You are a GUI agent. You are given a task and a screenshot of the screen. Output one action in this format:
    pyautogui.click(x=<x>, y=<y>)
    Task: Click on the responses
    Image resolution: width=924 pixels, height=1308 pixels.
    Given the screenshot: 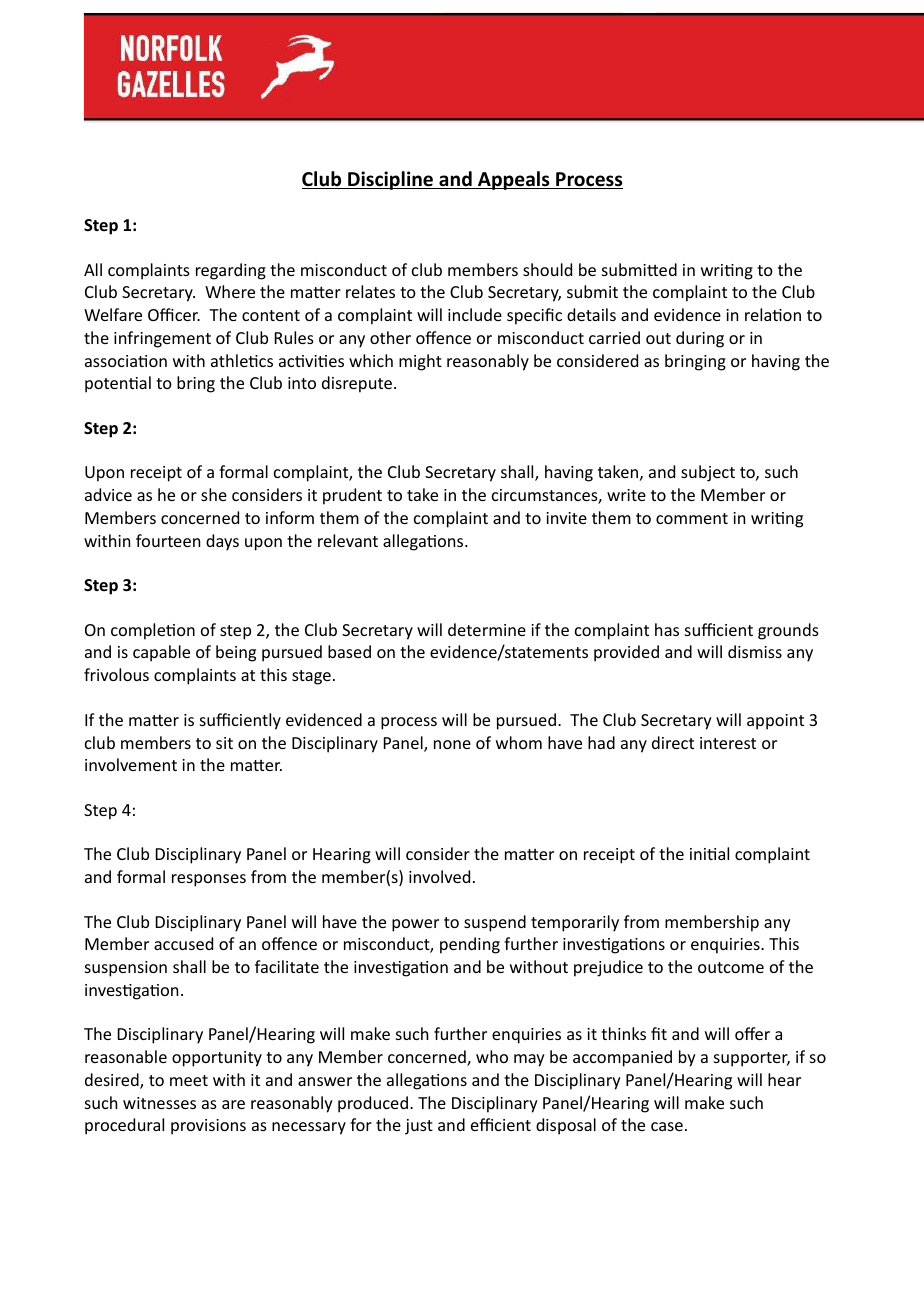 What is the action you would take?
    pyautogui.click(x=209, y=880)
